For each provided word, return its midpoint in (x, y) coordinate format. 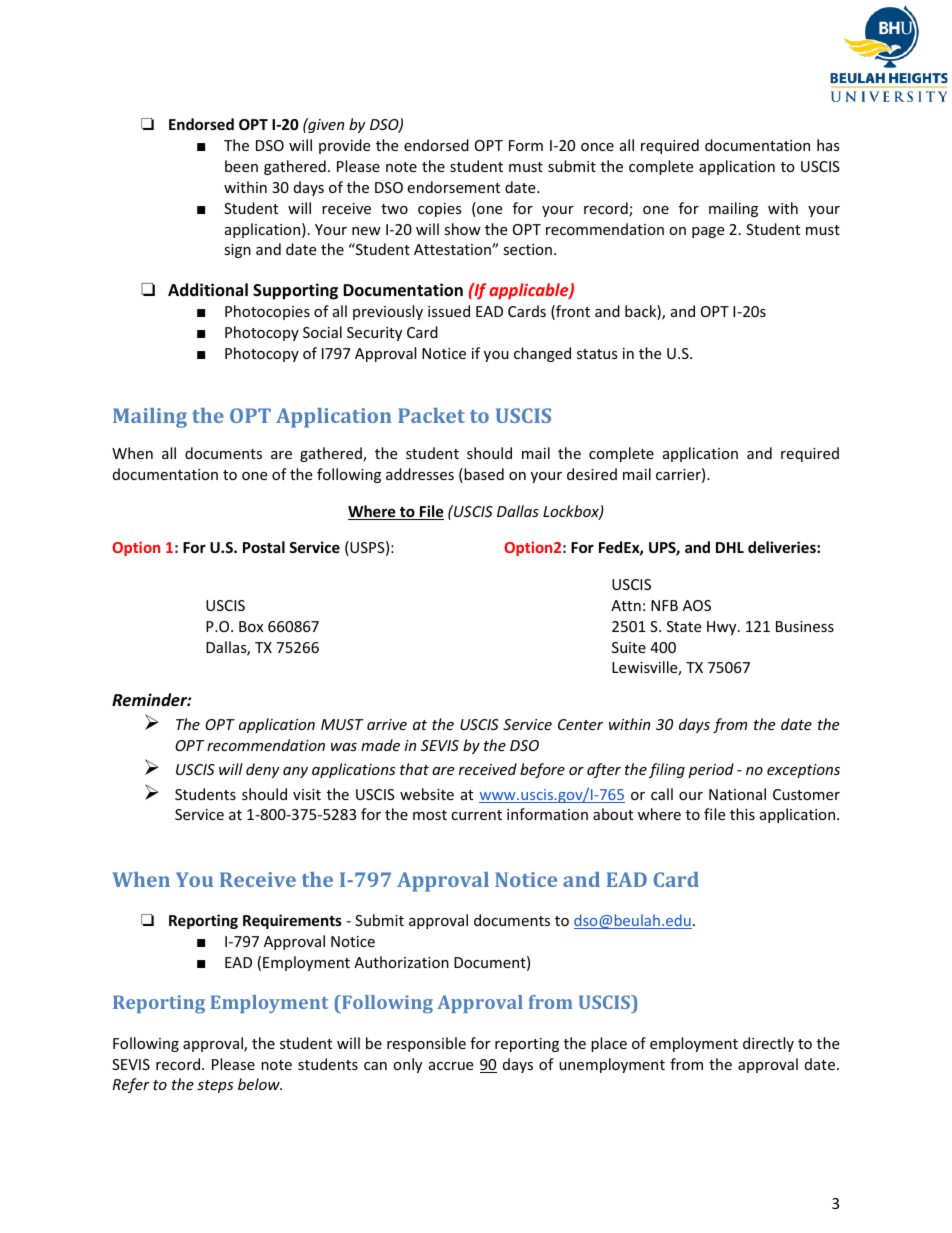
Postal (264, 547)
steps (215, 1086)
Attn (626, 605)
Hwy (723, 628)
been (241, 166)
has (828, 145)
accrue (451, 1066)
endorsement (453, 187)
